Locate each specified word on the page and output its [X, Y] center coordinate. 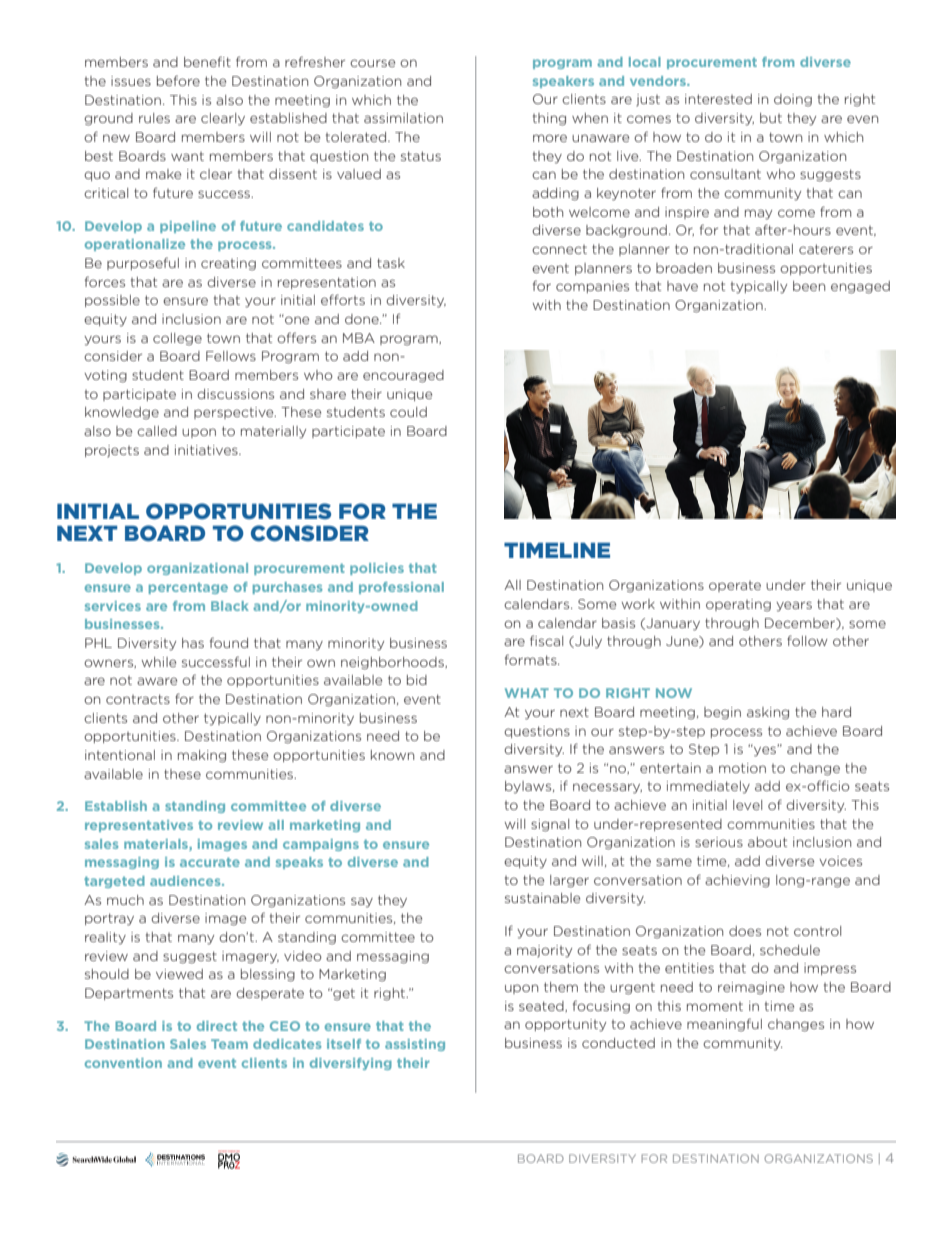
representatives [139, 826]
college [177, 339]
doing [793, 100]
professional [401, 588]
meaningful [724, 1025]
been [809, 286]
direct [217, 1026]
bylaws [529, 787]
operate [735, 586]
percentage [188, 588]
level [747, 805]
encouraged [403, 376]
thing [549, 119]
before [178, 80]
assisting [415, 1045]
